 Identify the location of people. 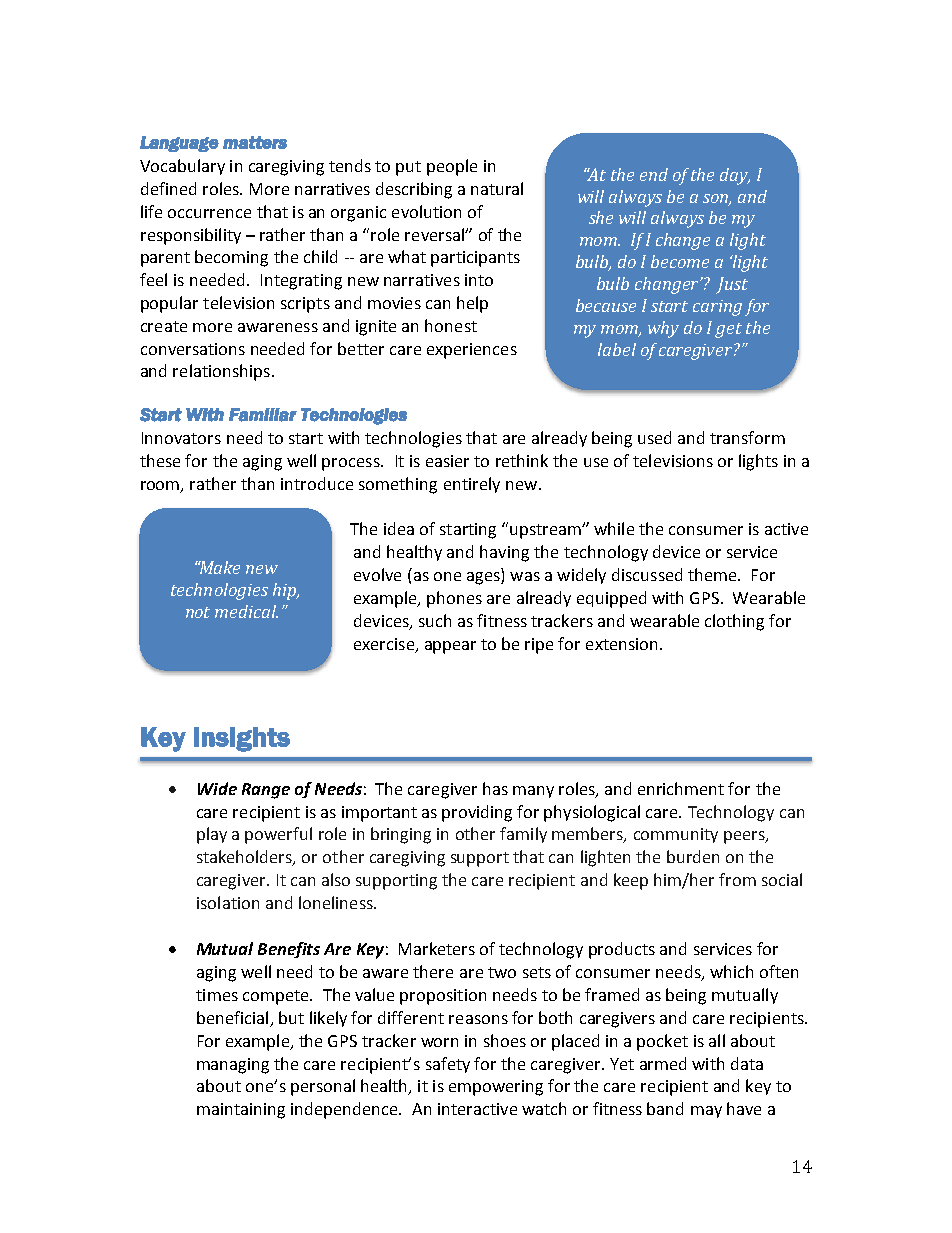
(452, 167).
